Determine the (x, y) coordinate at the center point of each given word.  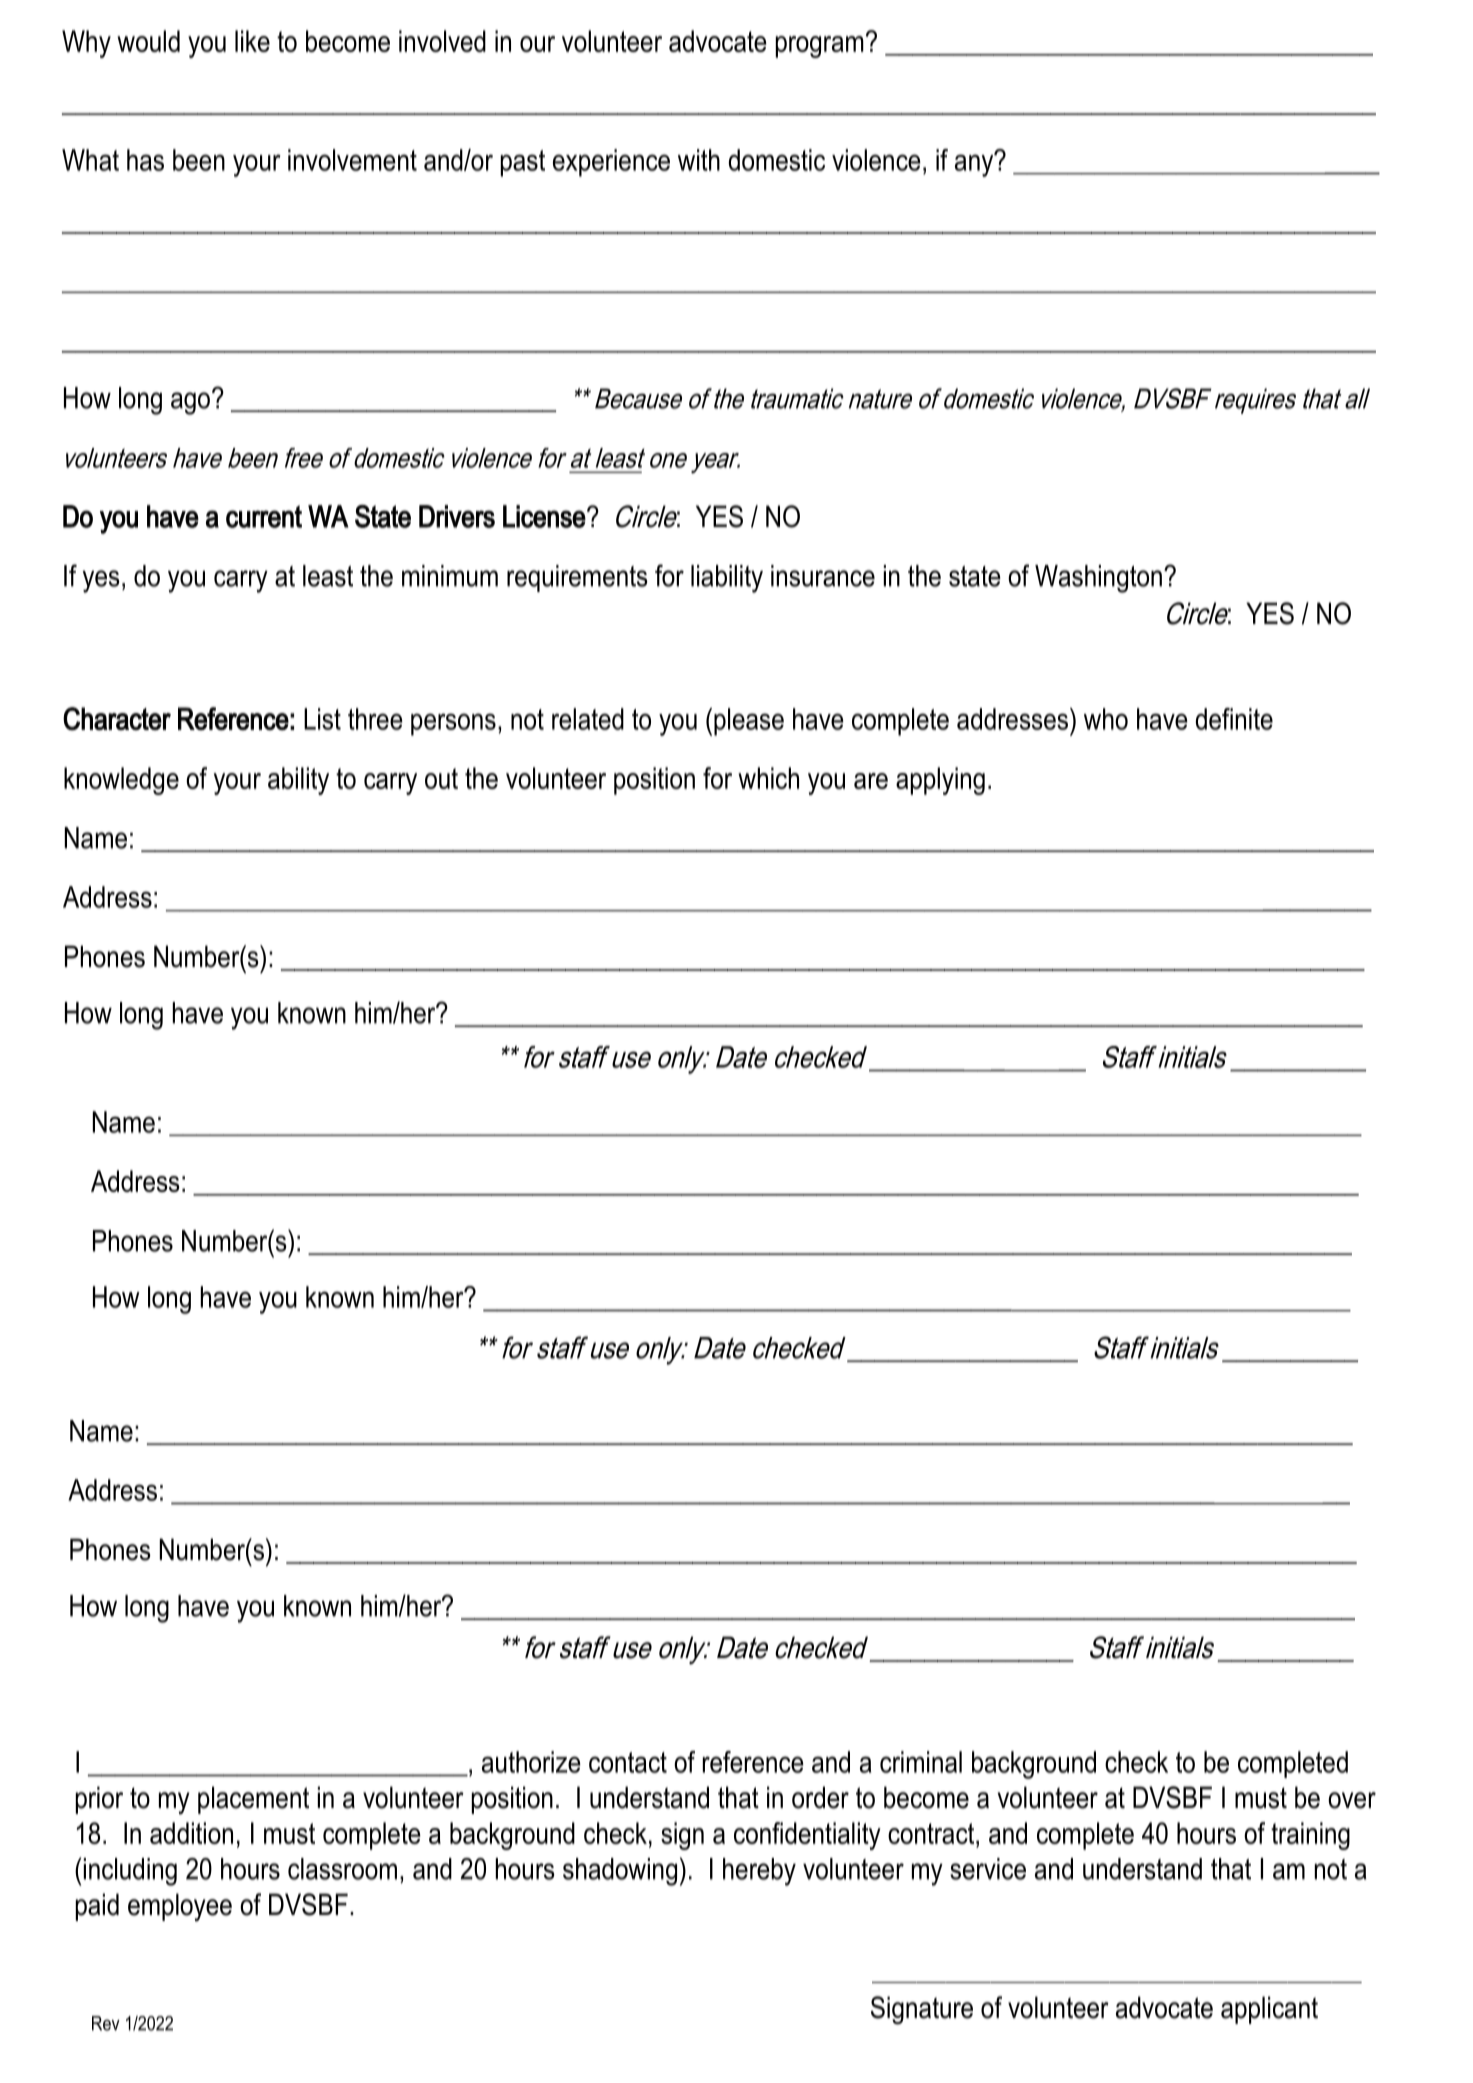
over (1352, 1800)
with (699, 160)
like (252, 41)
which (768, 778)
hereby (759, 1872)
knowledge (121, 781)
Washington (1098, 579)
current (264, 516)
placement (253, 1800)
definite (1234, 719)
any (975, 164)
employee (180, 1907)
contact (628, 1762)
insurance (823, 576)
